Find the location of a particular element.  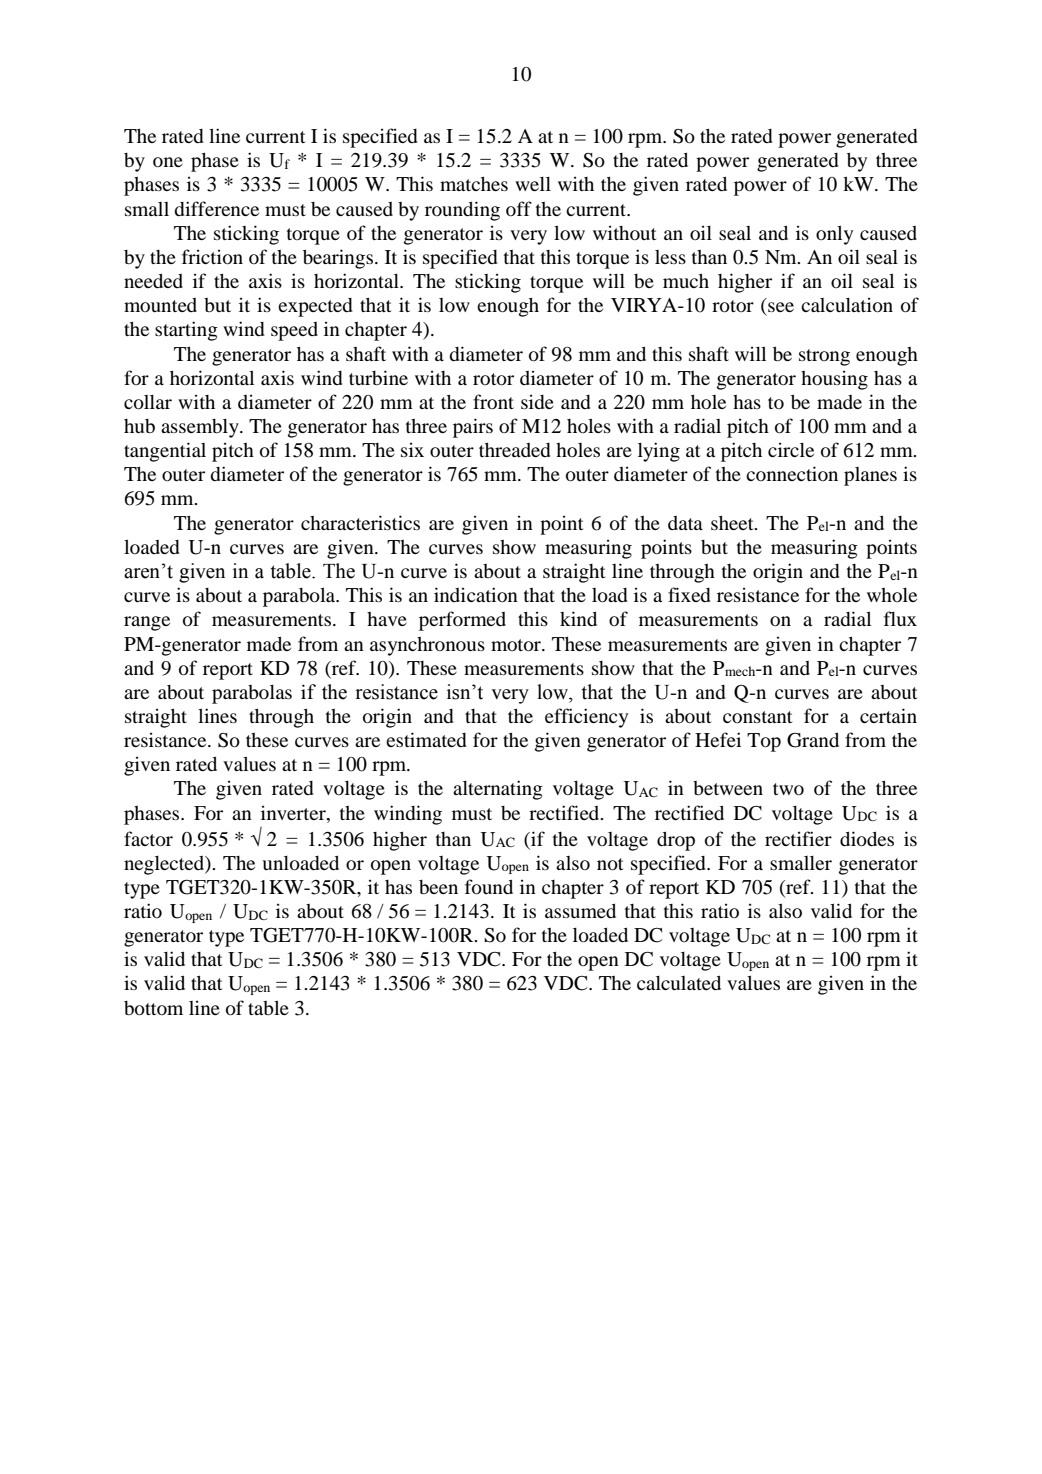

flux is located at coordinates (900, 618).
